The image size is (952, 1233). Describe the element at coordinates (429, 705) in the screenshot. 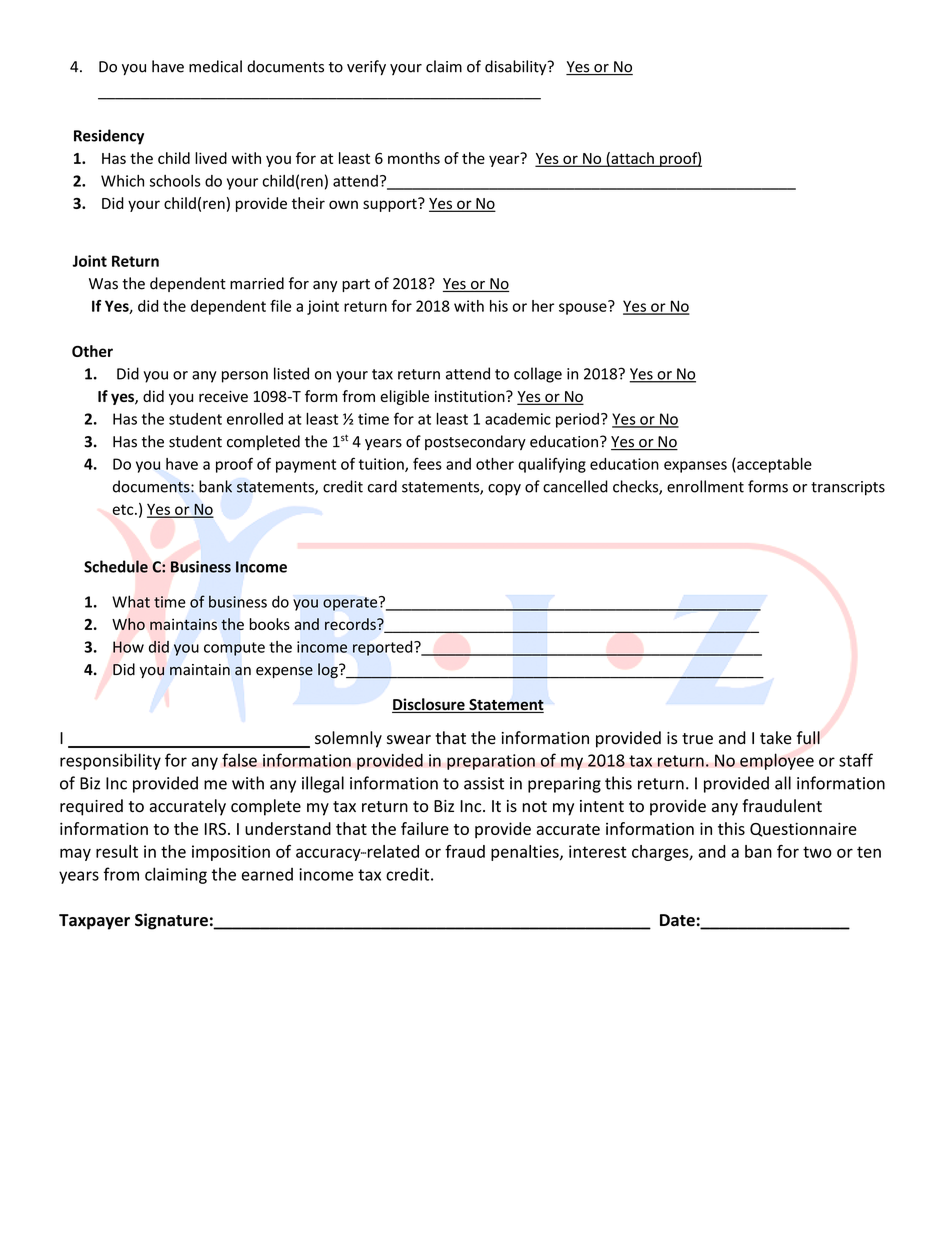

I see `Disclosure` at that location.
